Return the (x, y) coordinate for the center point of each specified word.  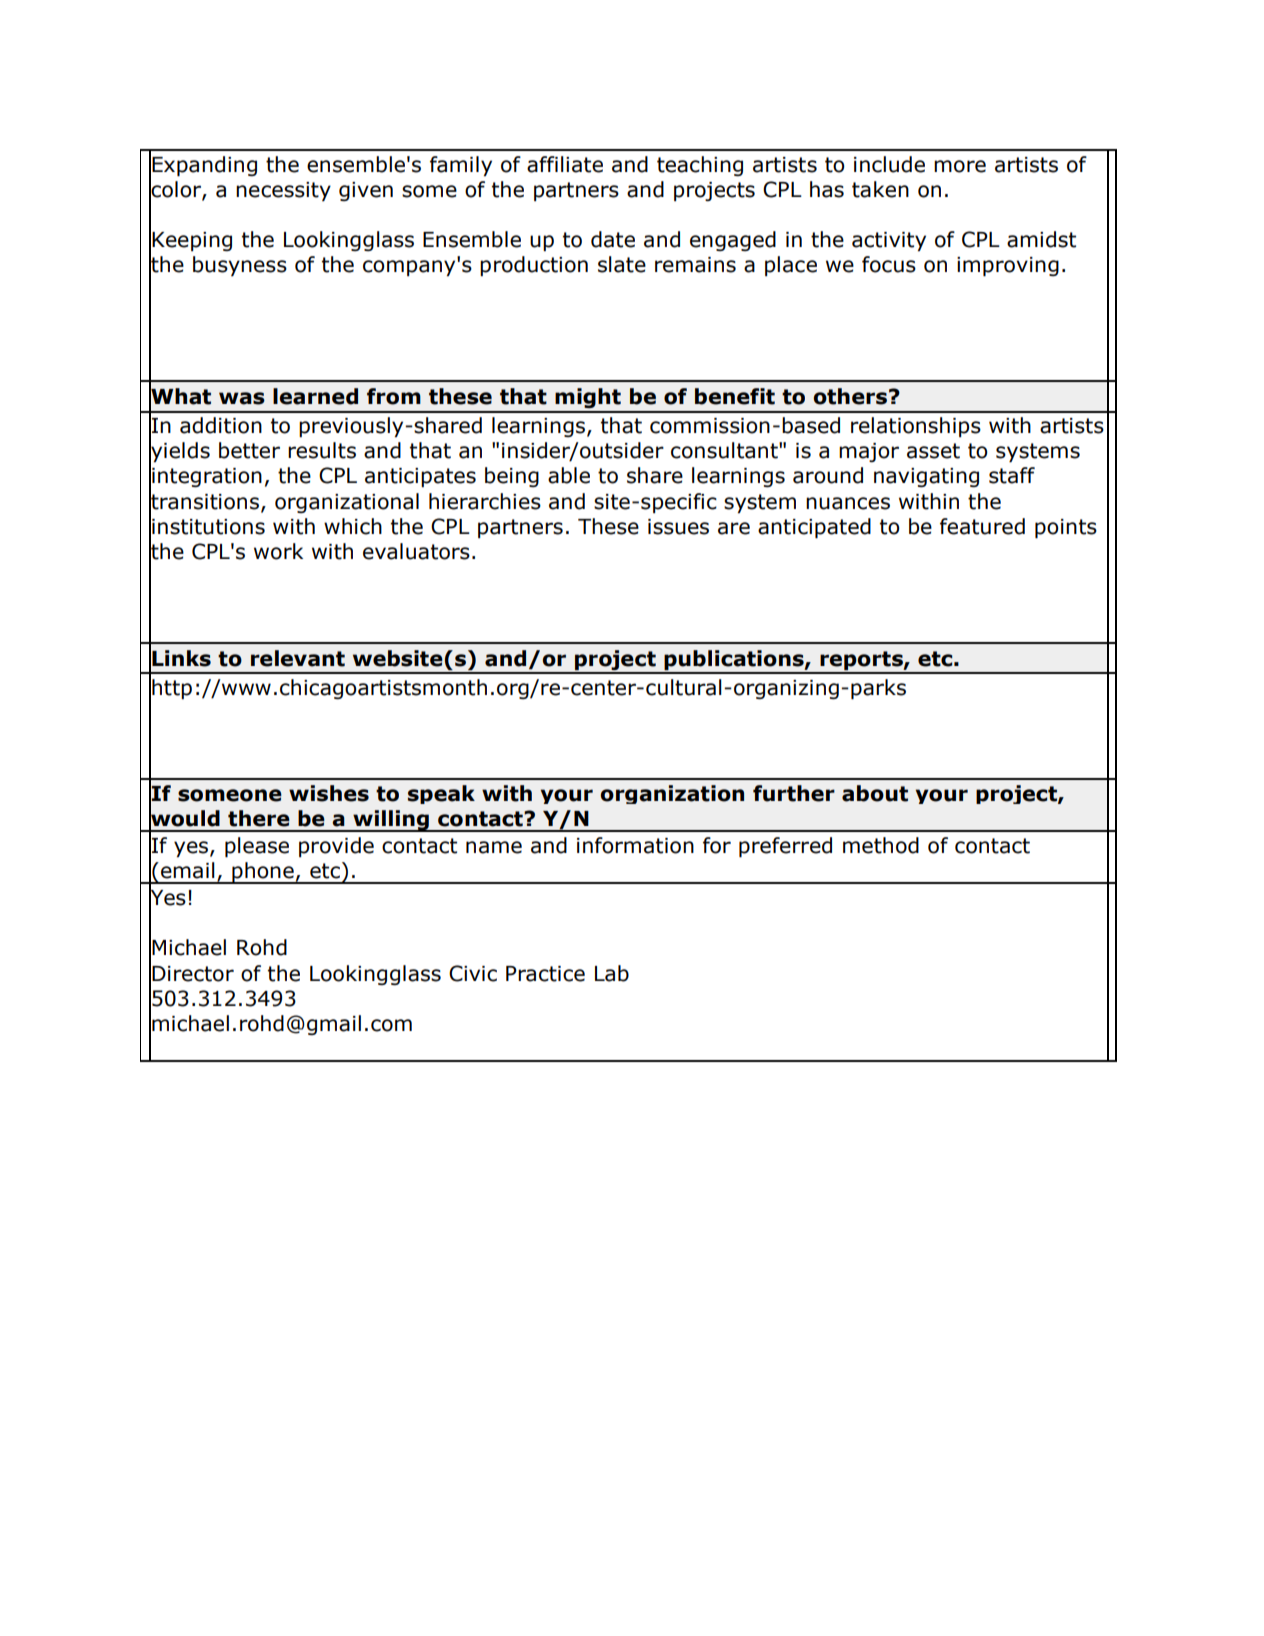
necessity (283, 191)
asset (933, 451)
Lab (612, 973)
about (875, 793)
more (960, 166)
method (881, 845)
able (569, 475)
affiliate (565, 164)
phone (263, 873)
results (322, 450)
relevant (298, 658)
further (794, 793)
